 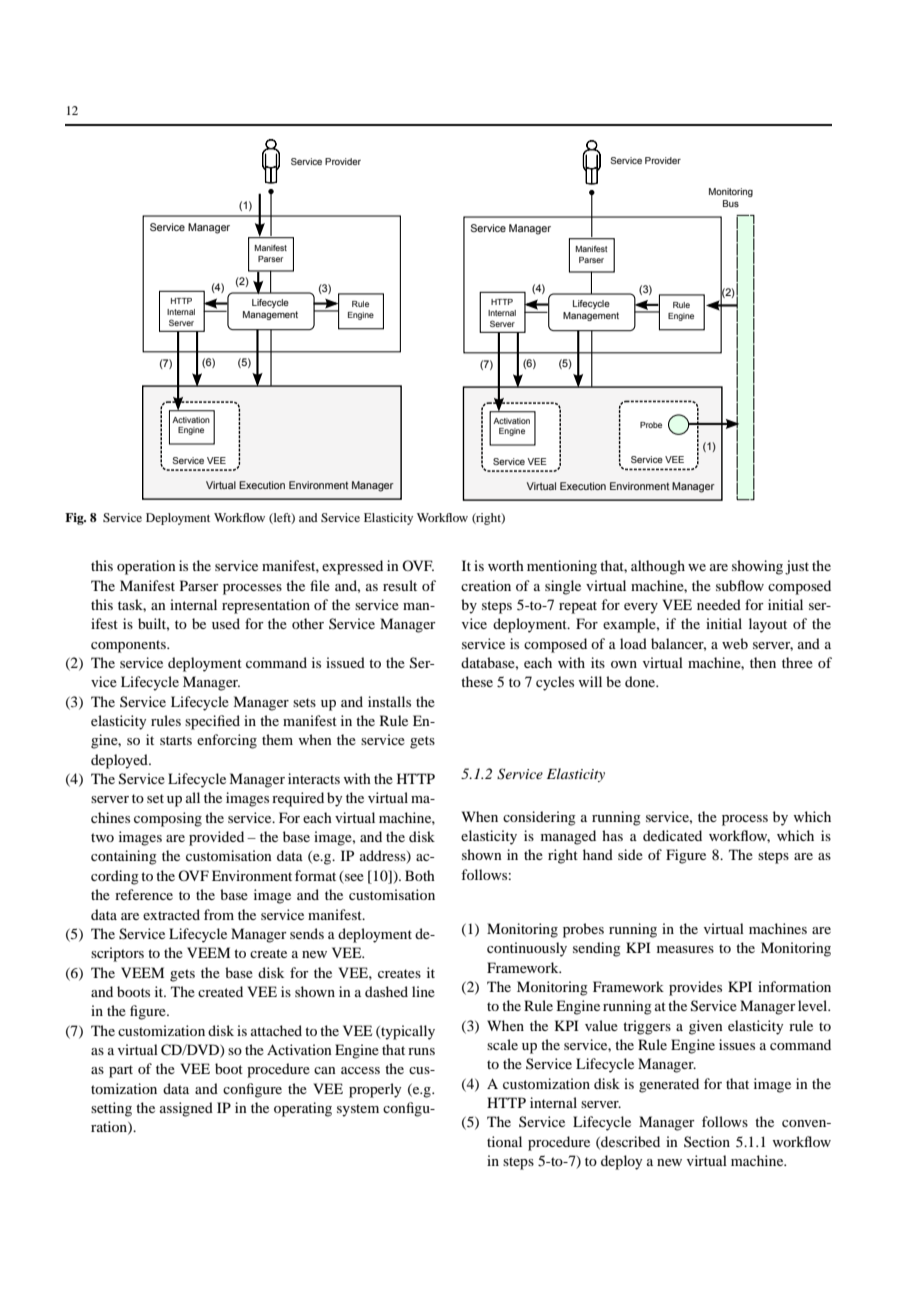 I want to click on extracted, so click(x=171, y=914).
